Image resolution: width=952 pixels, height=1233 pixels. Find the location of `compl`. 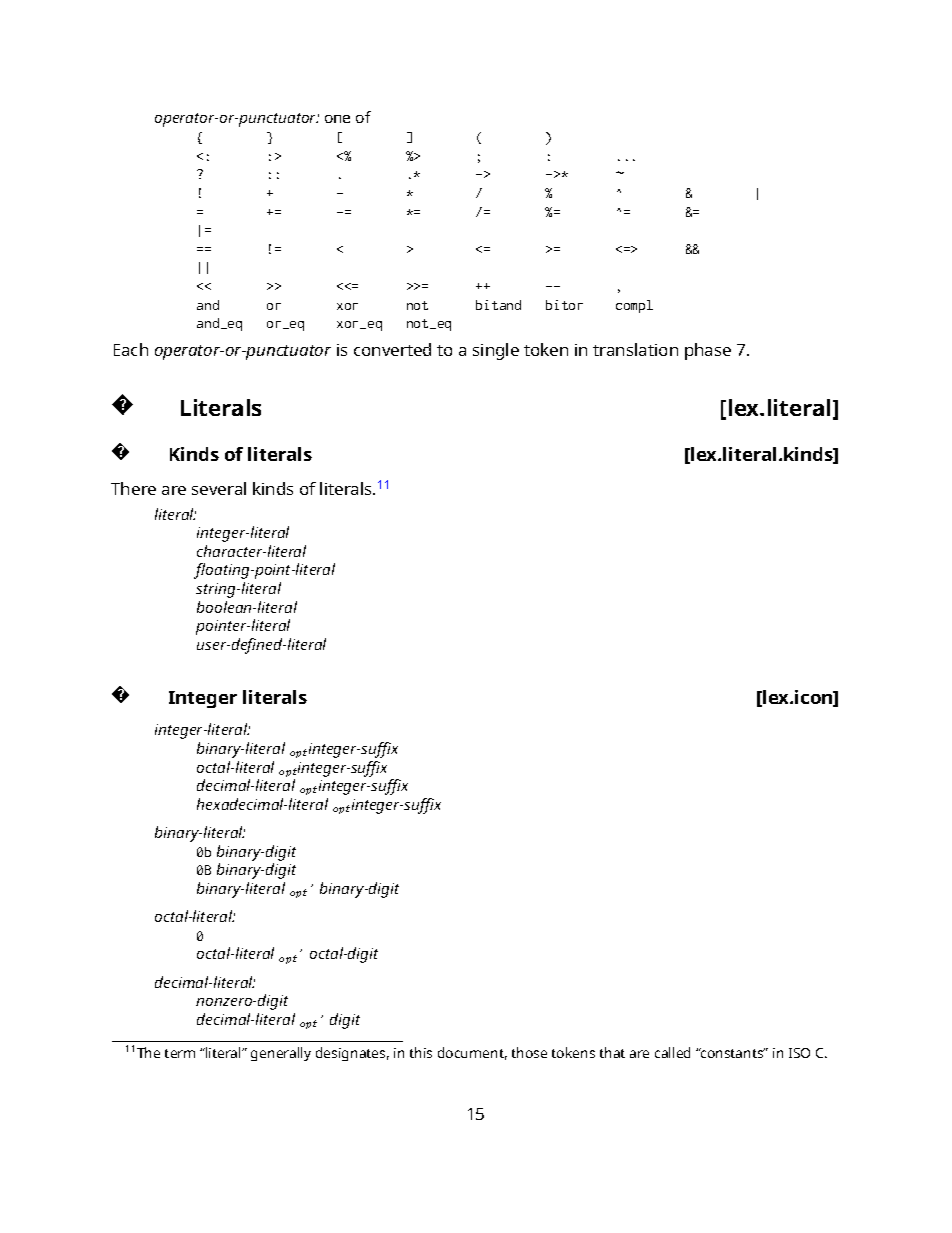

compl is located at coordinates (634, 306).
